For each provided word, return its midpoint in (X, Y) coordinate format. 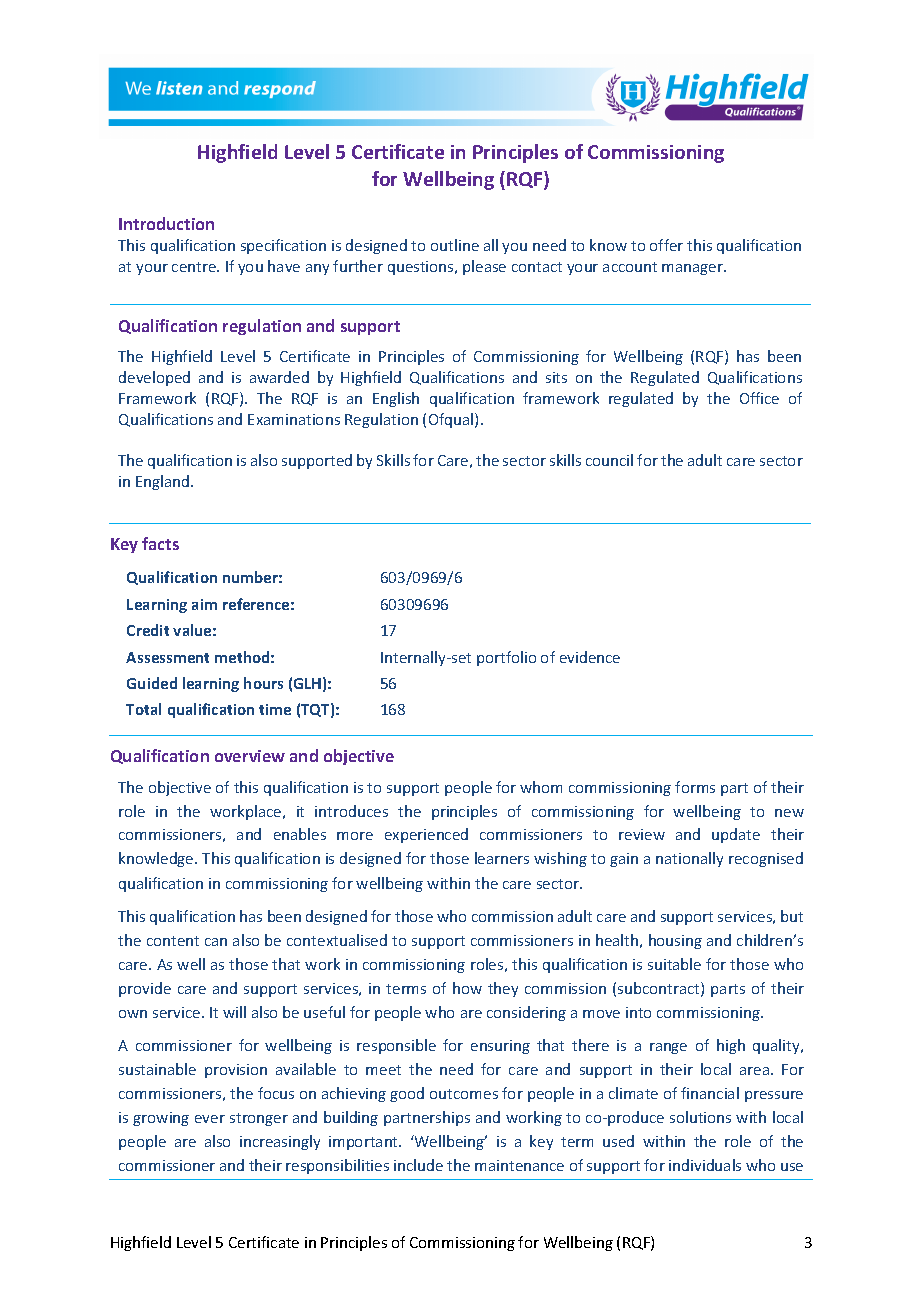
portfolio (506, 658)
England (164, 482)
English (396, 399)
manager (694, 269)
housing (675, 941)
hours (263, 683)
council (609, 460)
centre (195, 267)
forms (695, 787)
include (418, 1165)
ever (210, 1119)
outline (455, 245)
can (216, 942)
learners (502, 858)
